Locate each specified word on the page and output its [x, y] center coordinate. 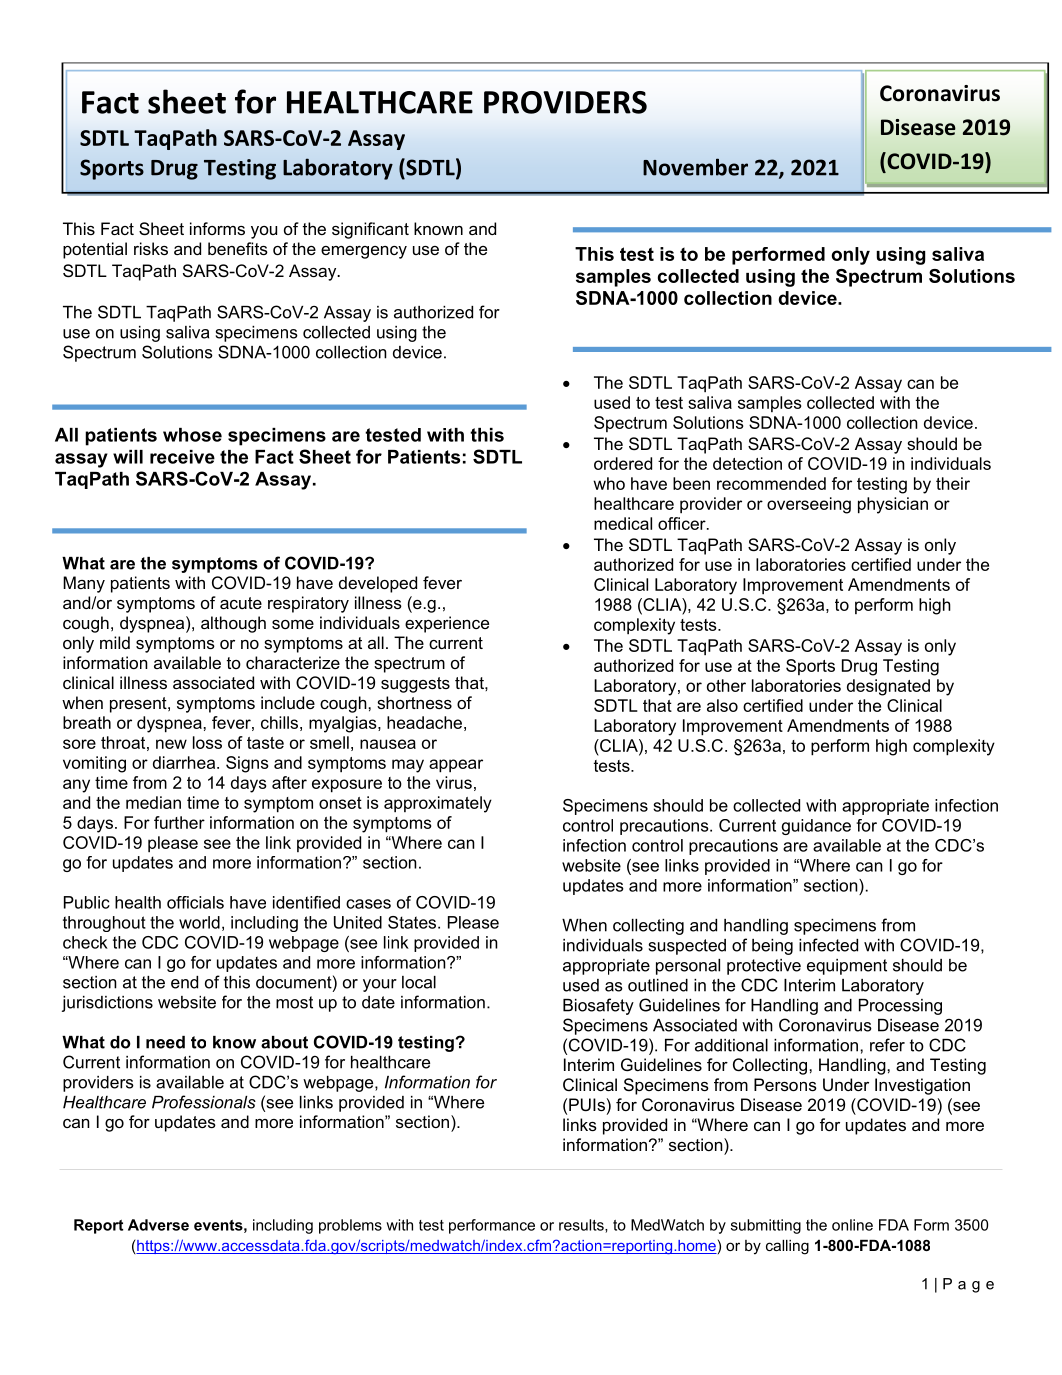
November [695, 167]
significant [370, 230]
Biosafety [598, 1006]
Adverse [158, 1225]
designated [888, 687]
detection [747, 463]
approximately [438, 804]
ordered [623, 463]
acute [241, 603]
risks [151, 248]
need [165, 1042]
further [179, 822]
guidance [816, 827]
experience [447, 624]
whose [192, 435]
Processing [900, 1007]
